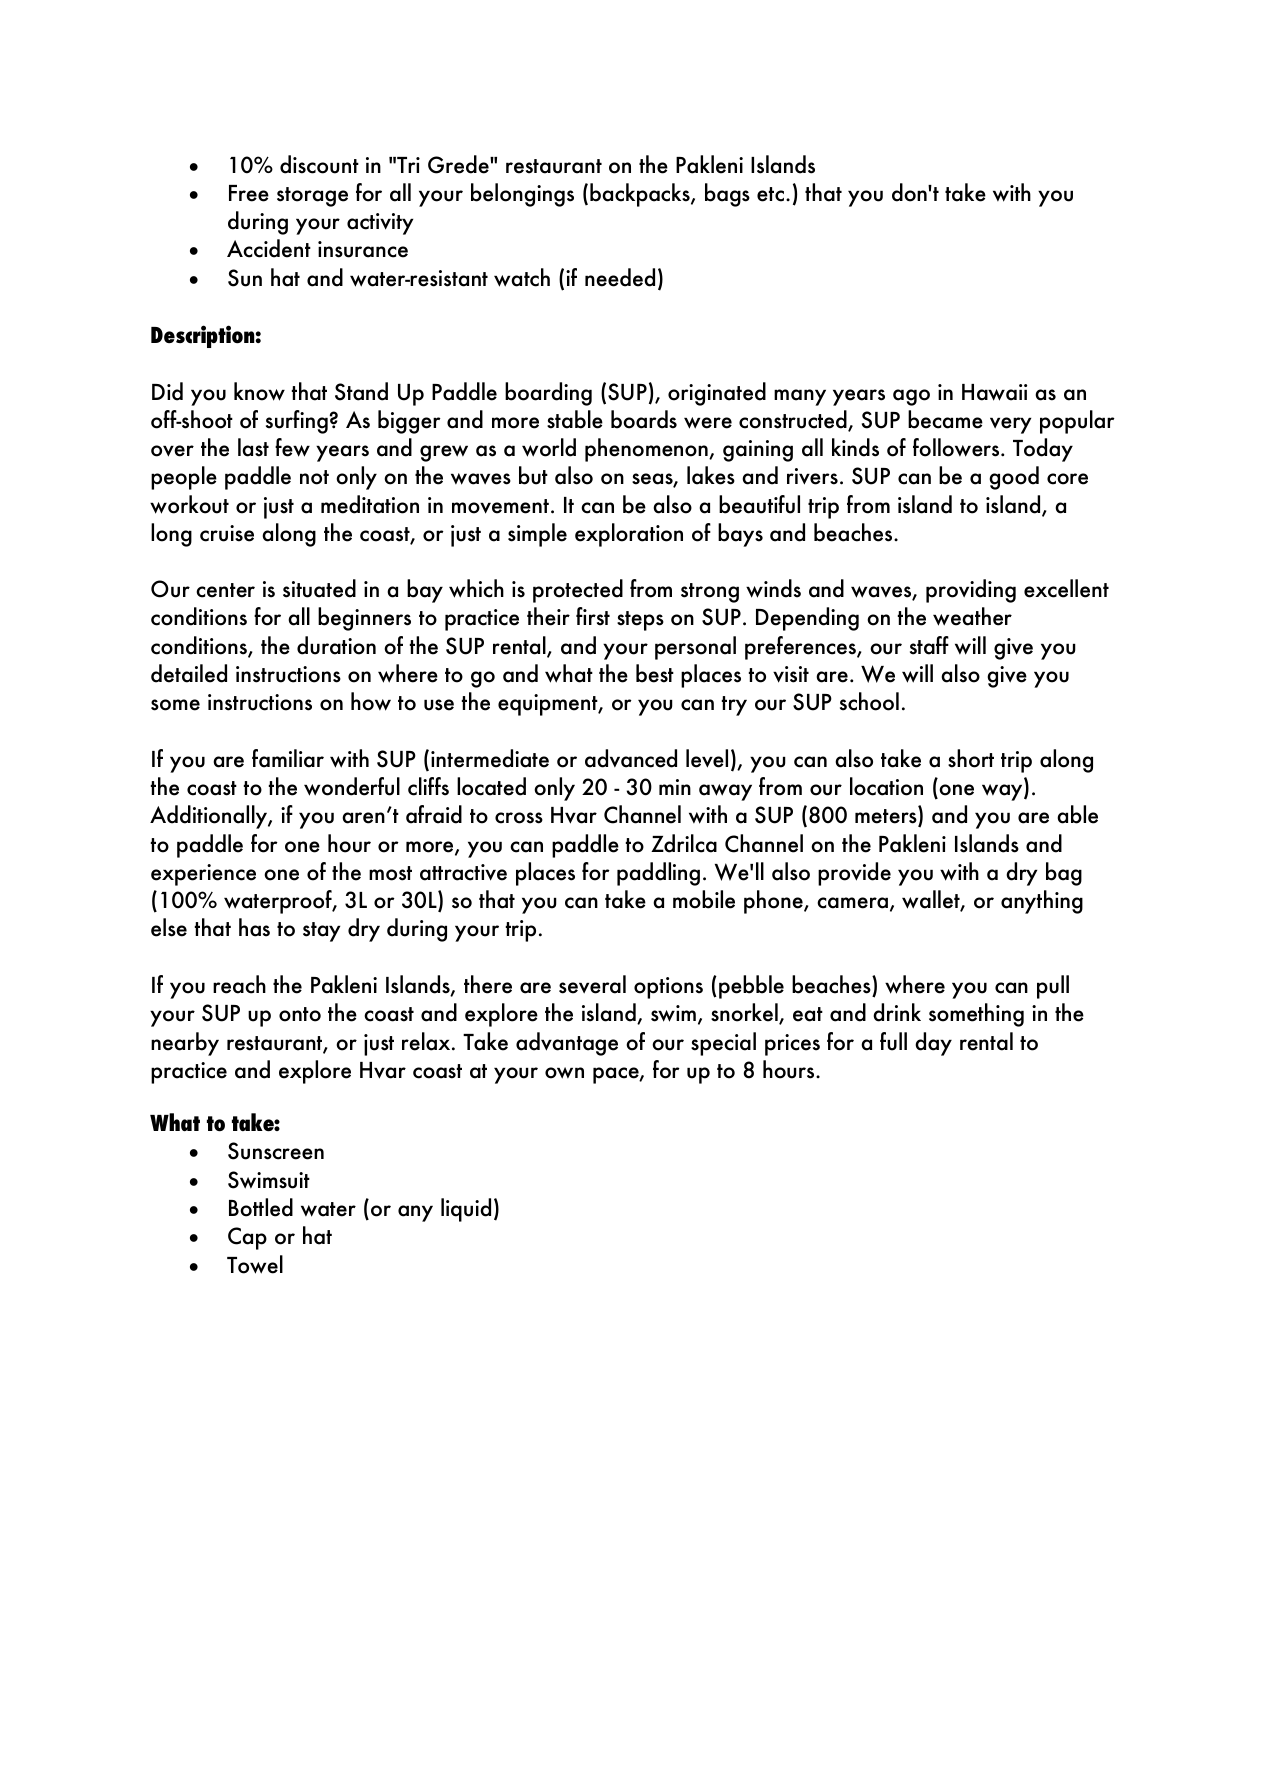 The width and height of the screenshot is (1266, 1791). Describe the element at coordinates (971, 758) in the screenshot. I see `short` at that location.
